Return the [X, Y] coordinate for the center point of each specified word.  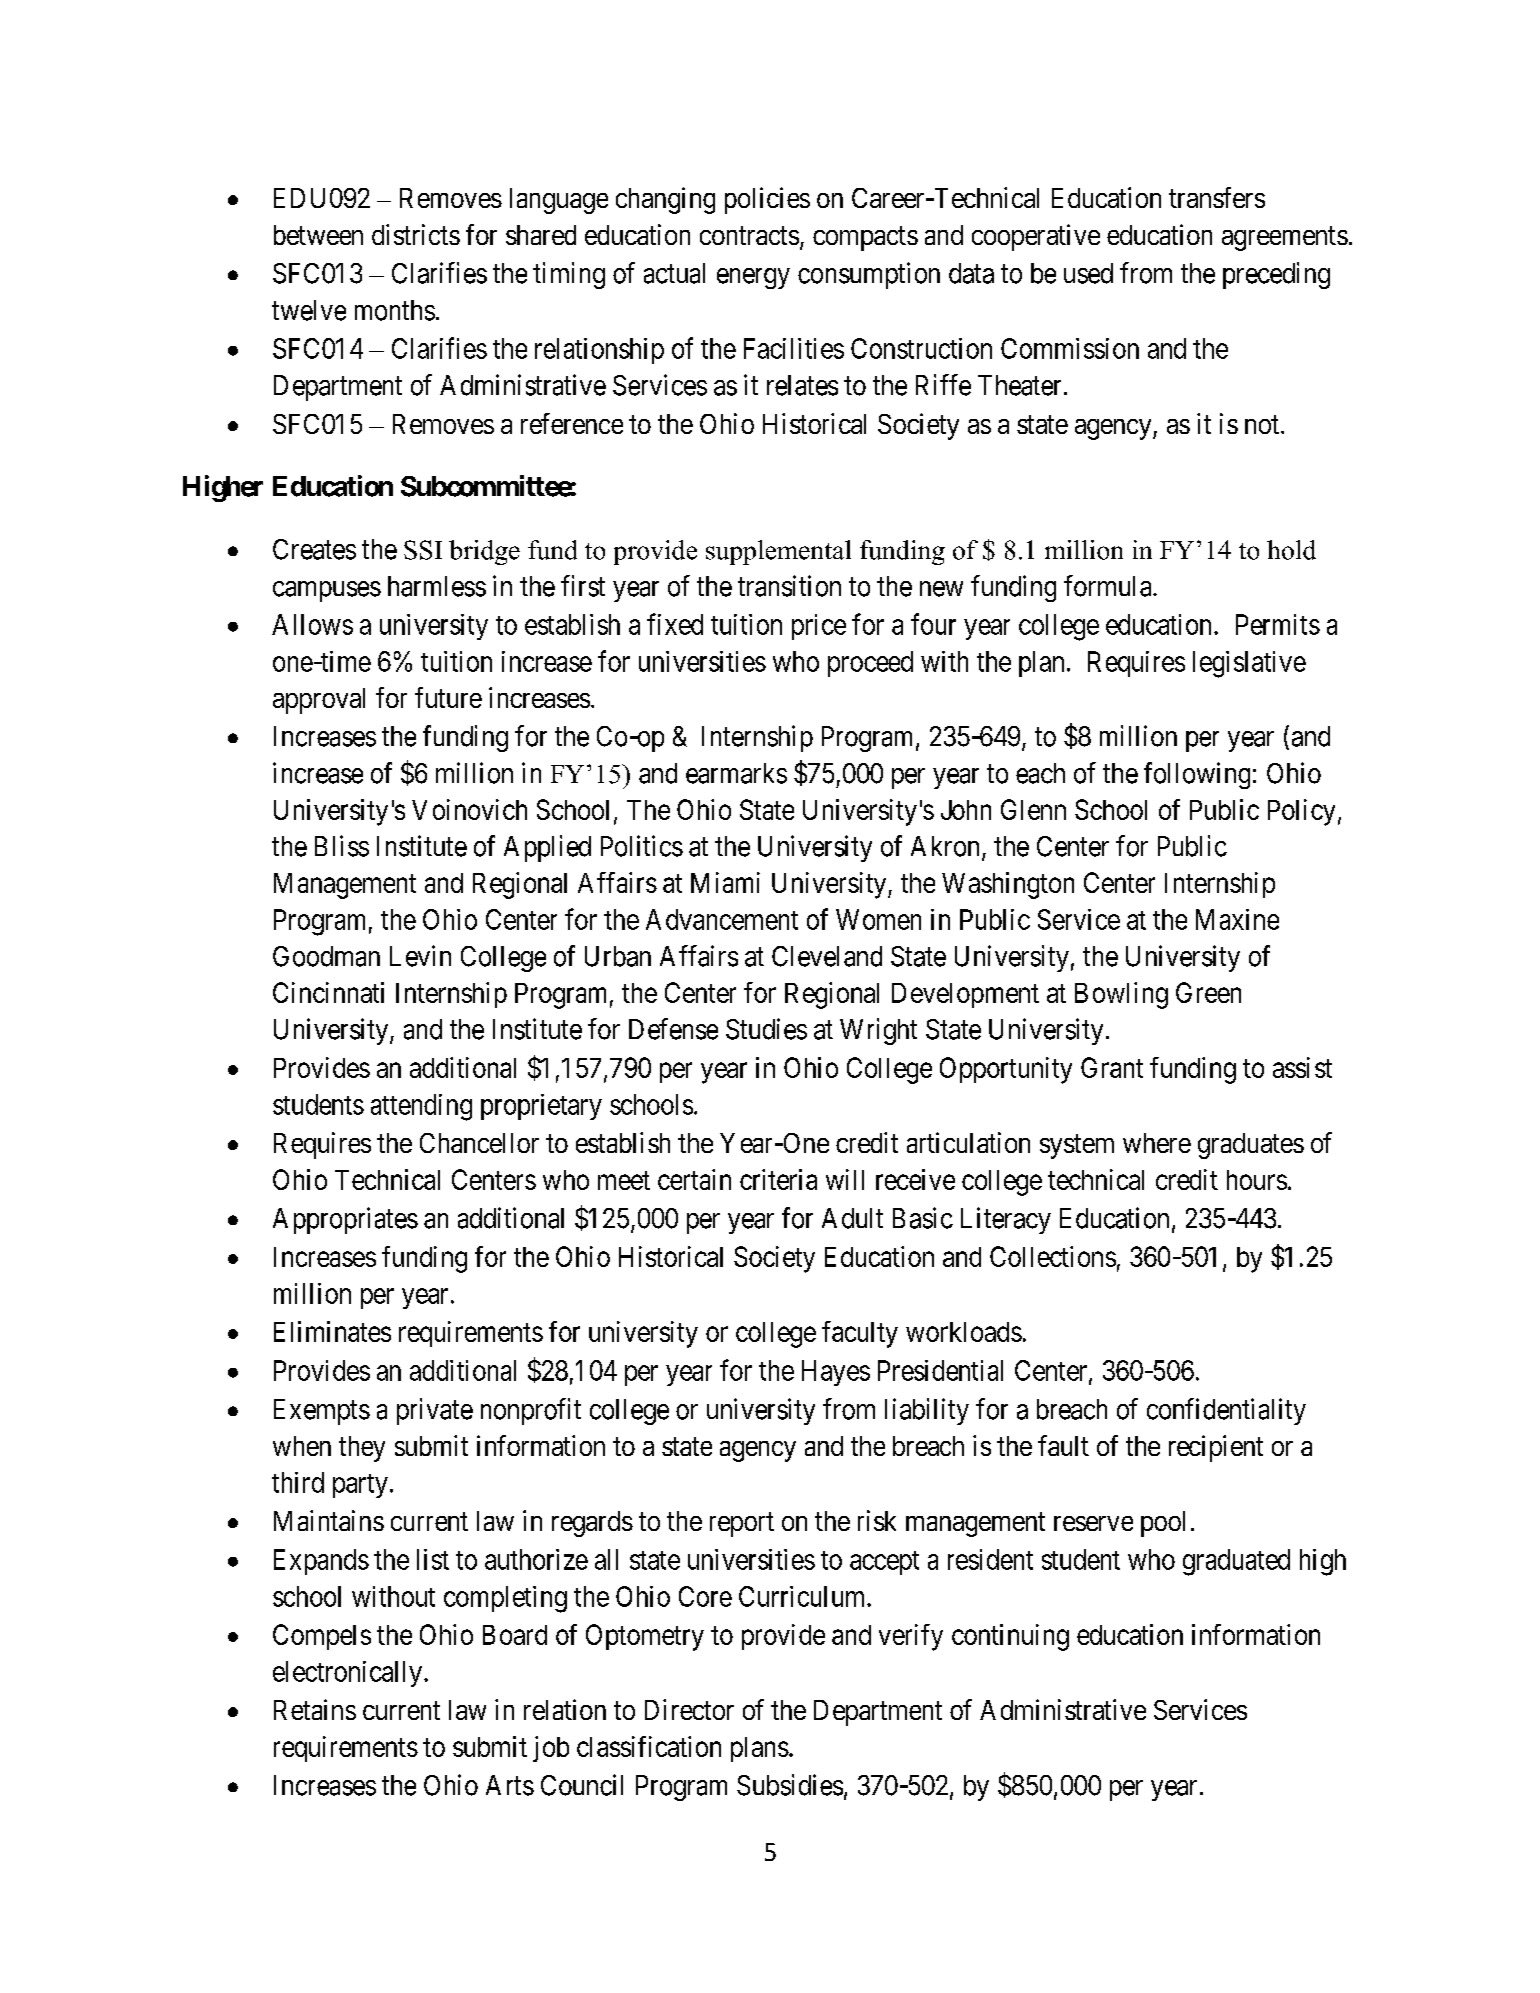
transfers [1217, 197]
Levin [420, 956]
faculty [860, 1334]
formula [1109, 586]
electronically [347, 1674]
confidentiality [1226, 1411]
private [435, 1411]
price [819, 627]
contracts [749, 235]
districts [416, 234]
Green [1208, 992]
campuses [327, 591]
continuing [1010, 1637]
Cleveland [827, 956]
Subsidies [790, 1785]
